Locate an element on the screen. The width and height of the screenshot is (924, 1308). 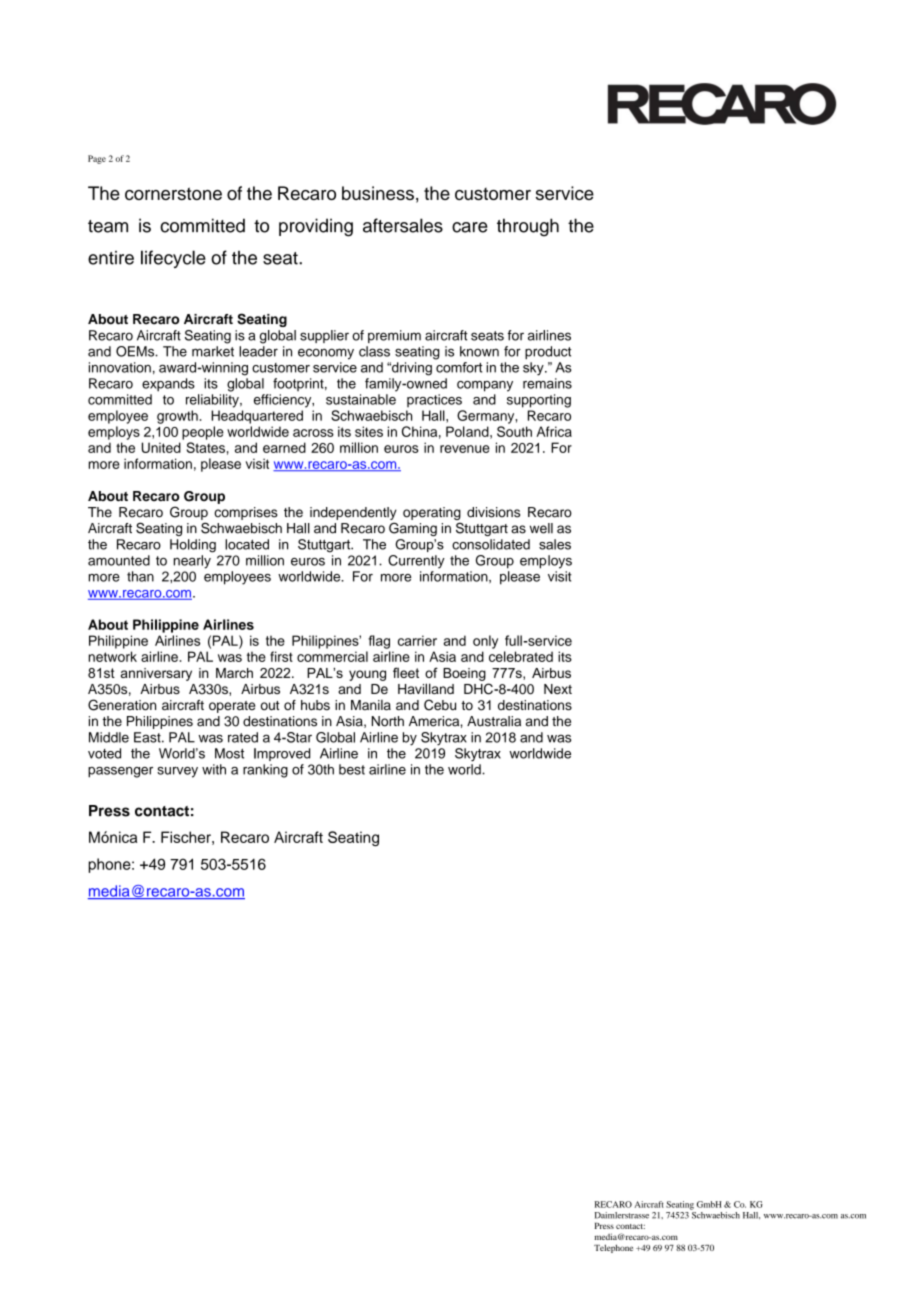
than is located at coordinates (140, 576).
